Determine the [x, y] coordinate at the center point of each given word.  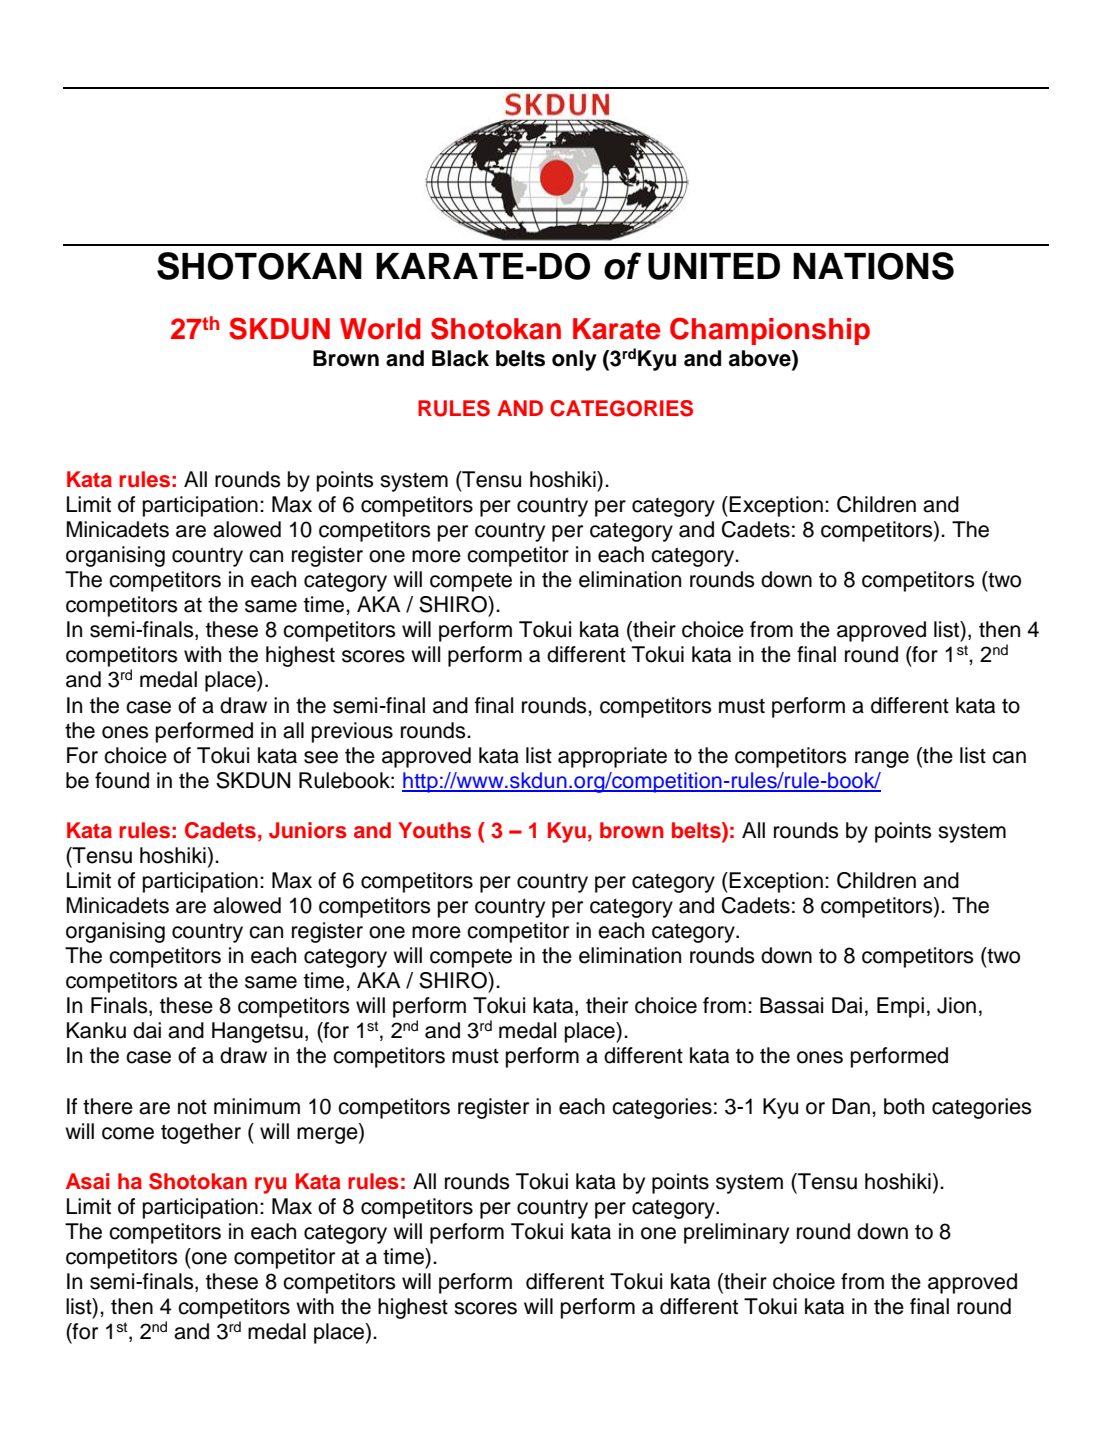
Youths [434, 830]
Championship [770, 331]
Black [460, 358]
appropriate [612, 757]
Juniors [308, 830]
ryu [271, 1185]
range [882, 759]
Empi [900, 1007]
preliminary [736, 1233]
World [380, 329]
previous [352, 732]
